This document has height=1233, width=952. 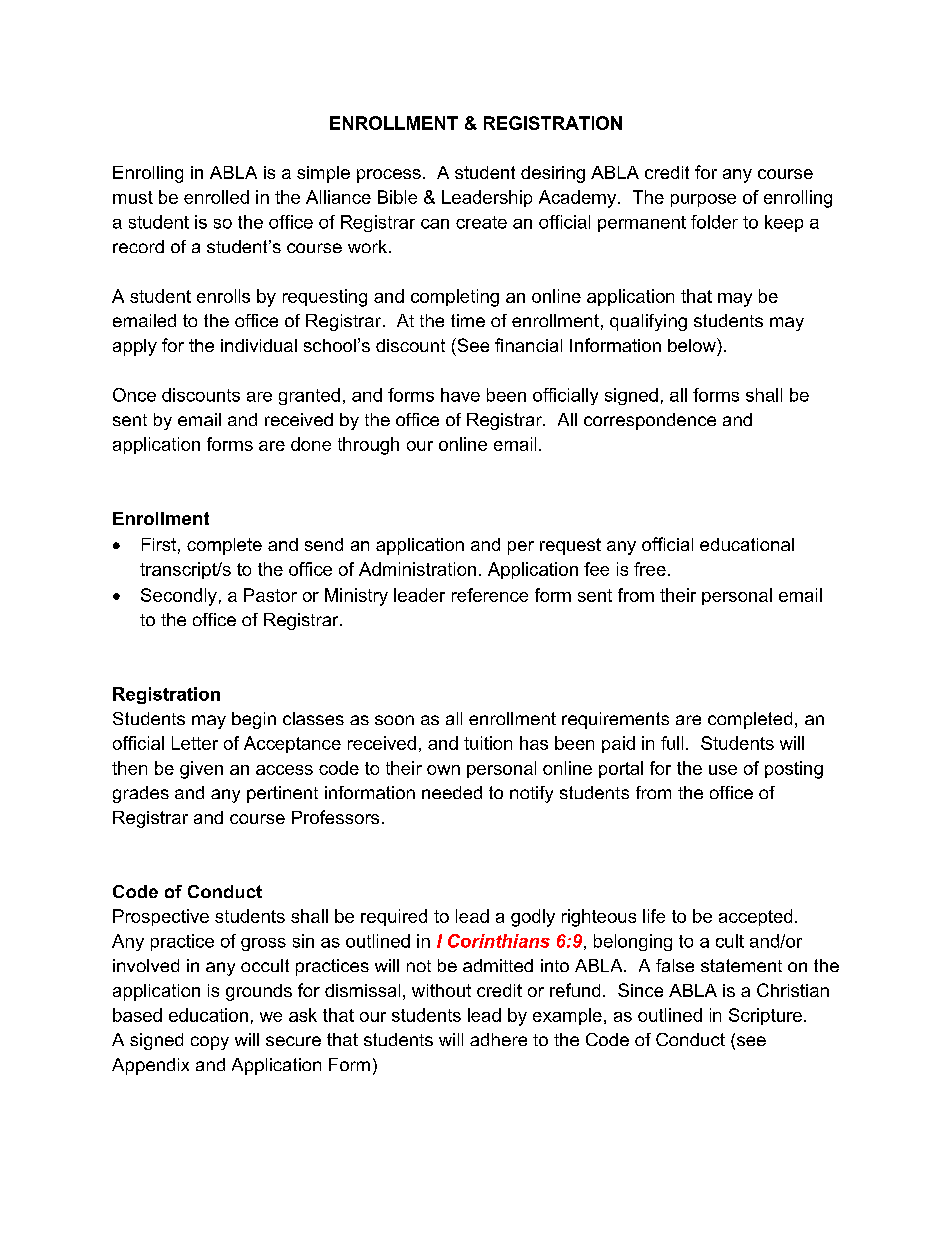 What do you see at coordinates (723, 770) in the document?
I see `use` at bounding box center [723, 770].
